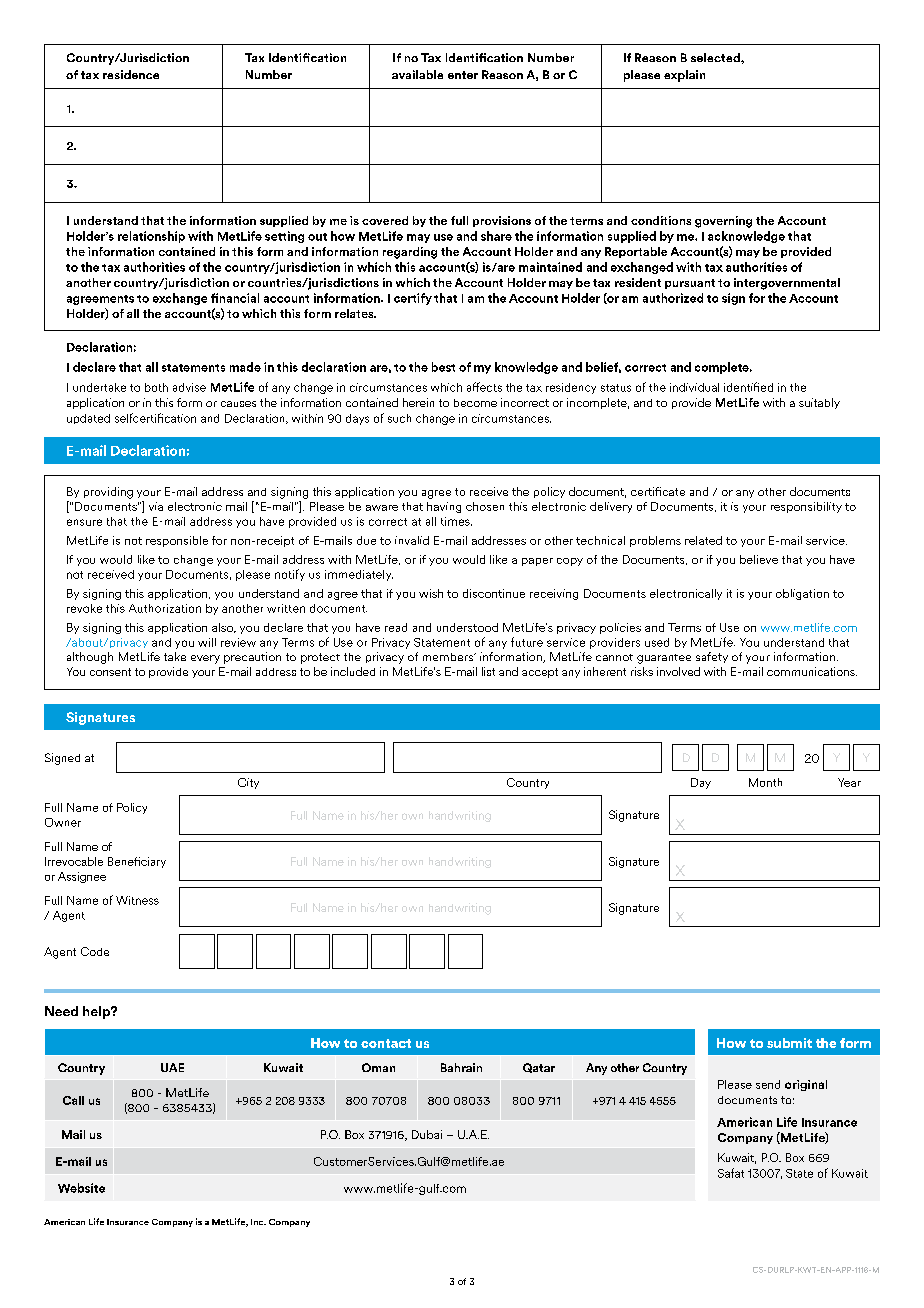 The height and width of the page is (1308, 924). Describe the element at coordinates (463, 75) in the page. I see `enter` at that location.
